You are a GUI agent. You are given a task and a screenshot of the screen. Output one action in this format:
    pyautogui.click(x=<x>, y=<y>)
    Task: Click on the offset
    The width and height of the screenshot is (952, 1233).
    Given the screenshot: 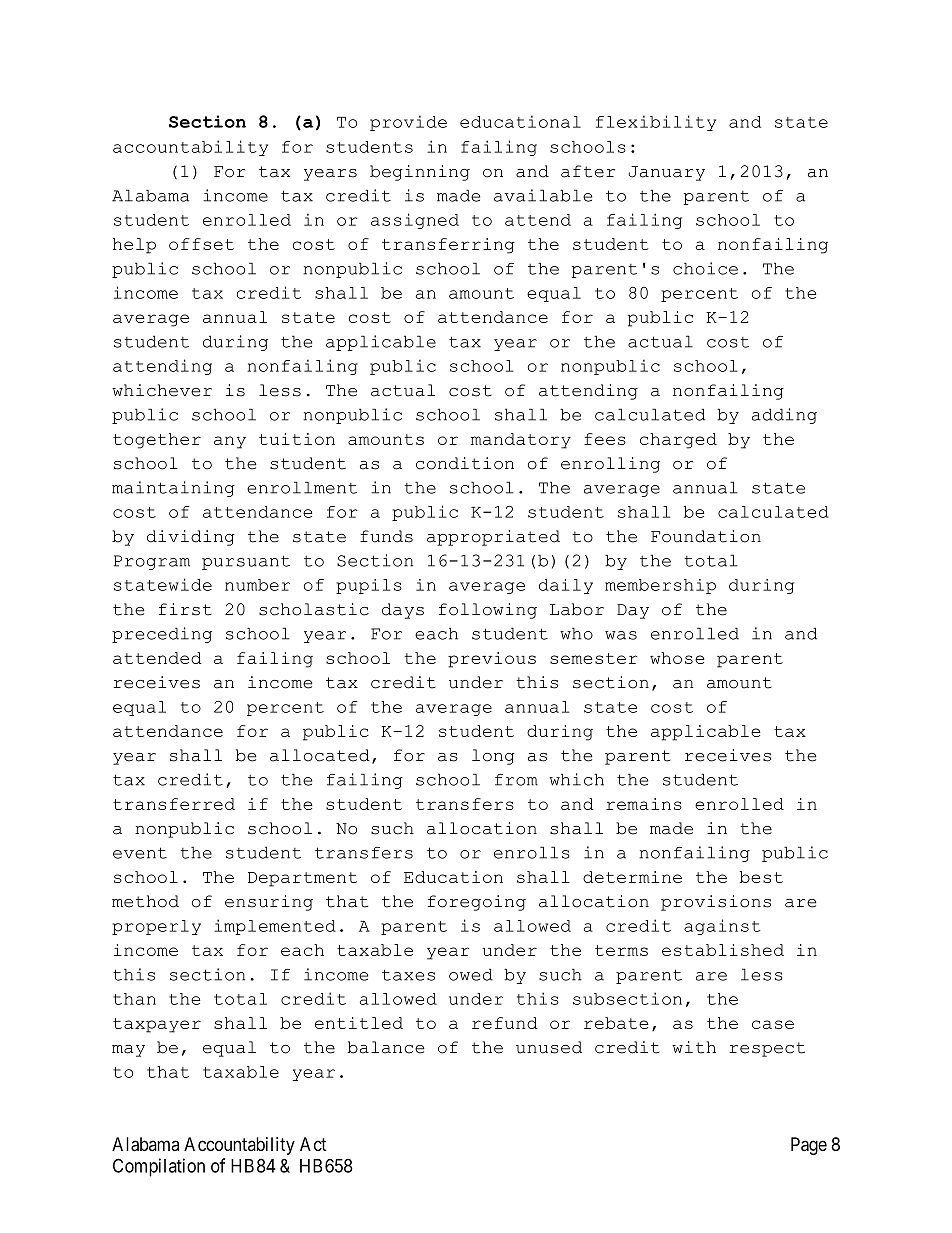 What is the action you would take?
    pyautogui.click(x=201, y=244)
